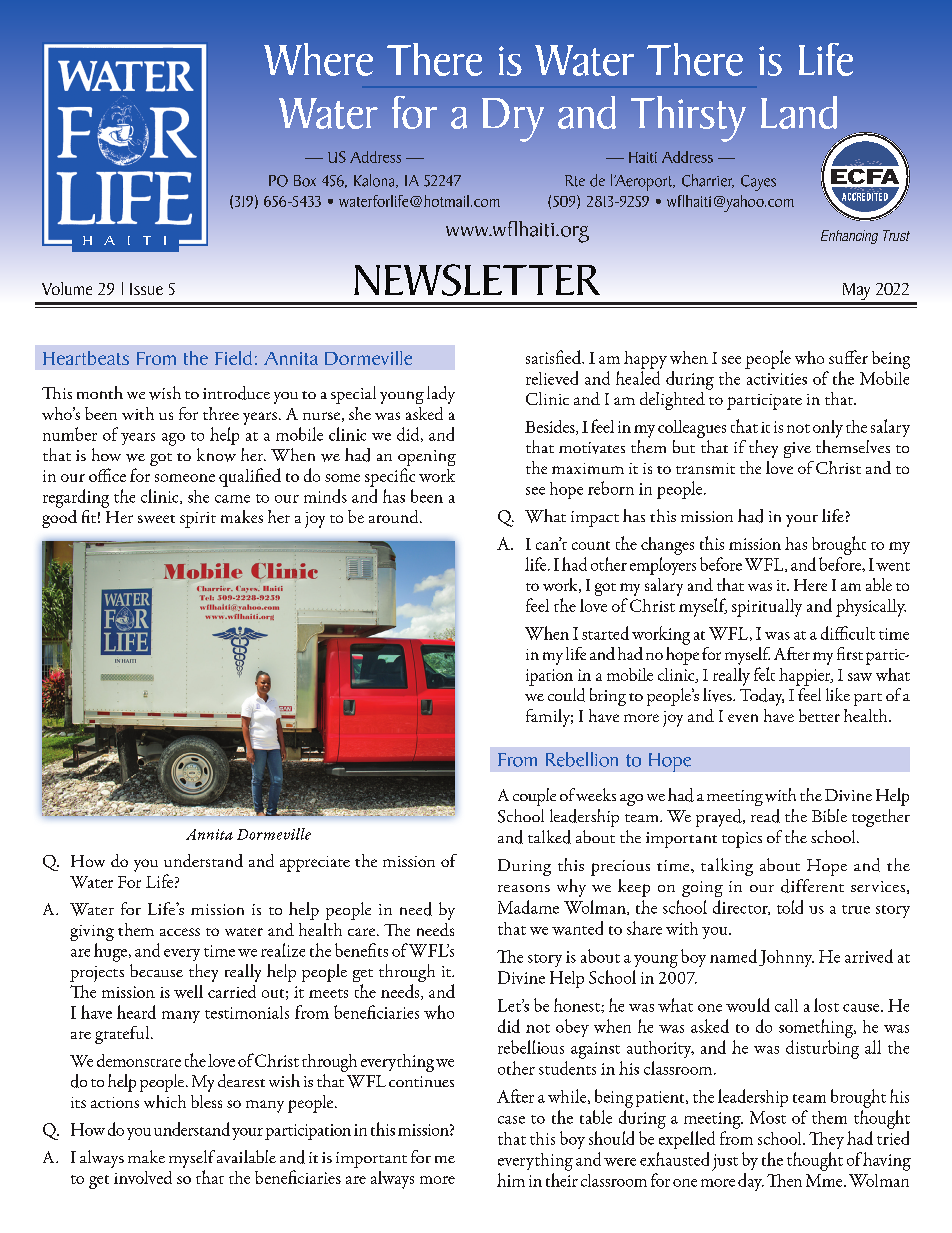 This document has height=1233, width=952. Describe the element at coordinates (143, 1177) in the document. I see `involved` at that location.
